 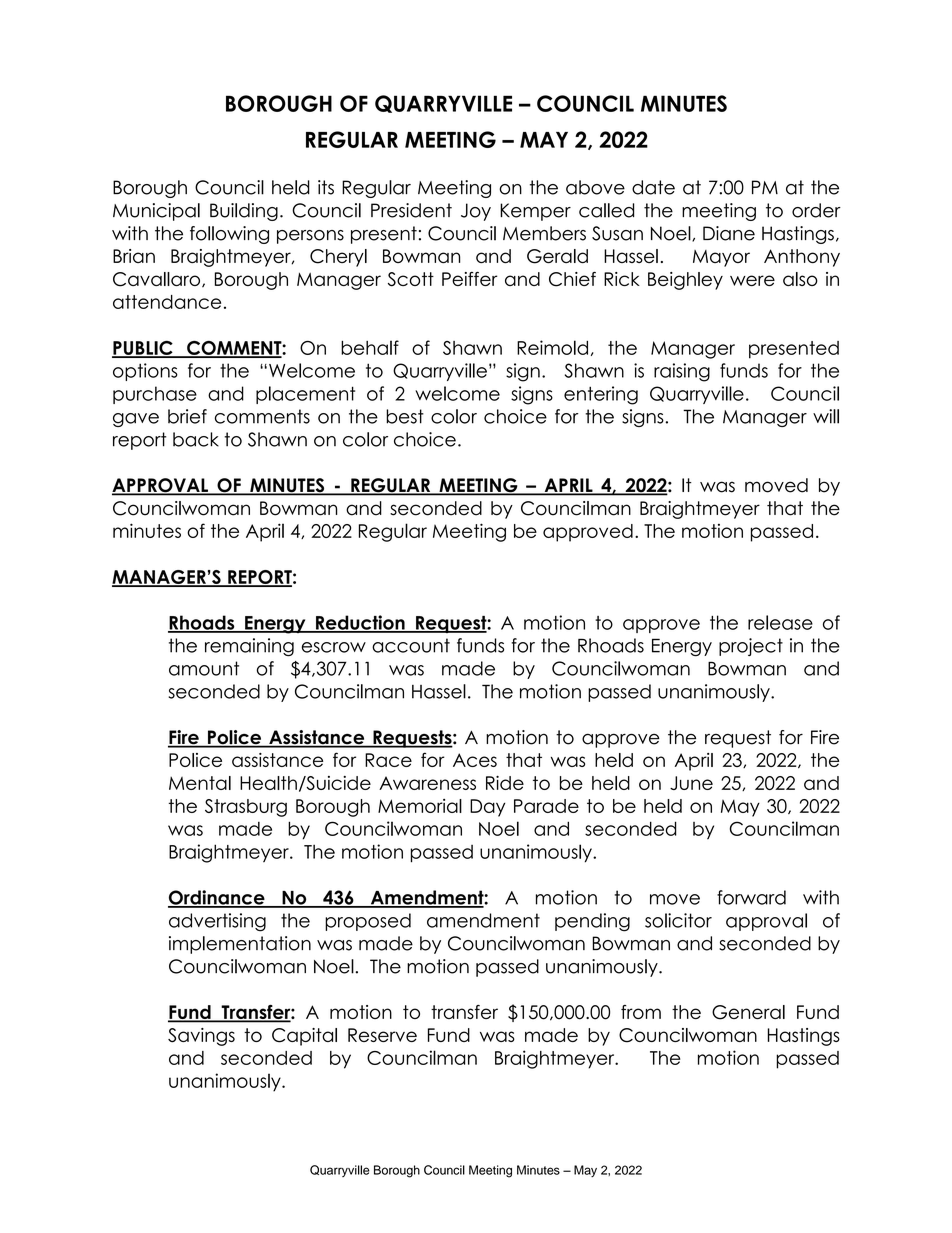 What do you see at coordinates (751, 647) in the document?
I see `project` at bounding box center [751, 647].
